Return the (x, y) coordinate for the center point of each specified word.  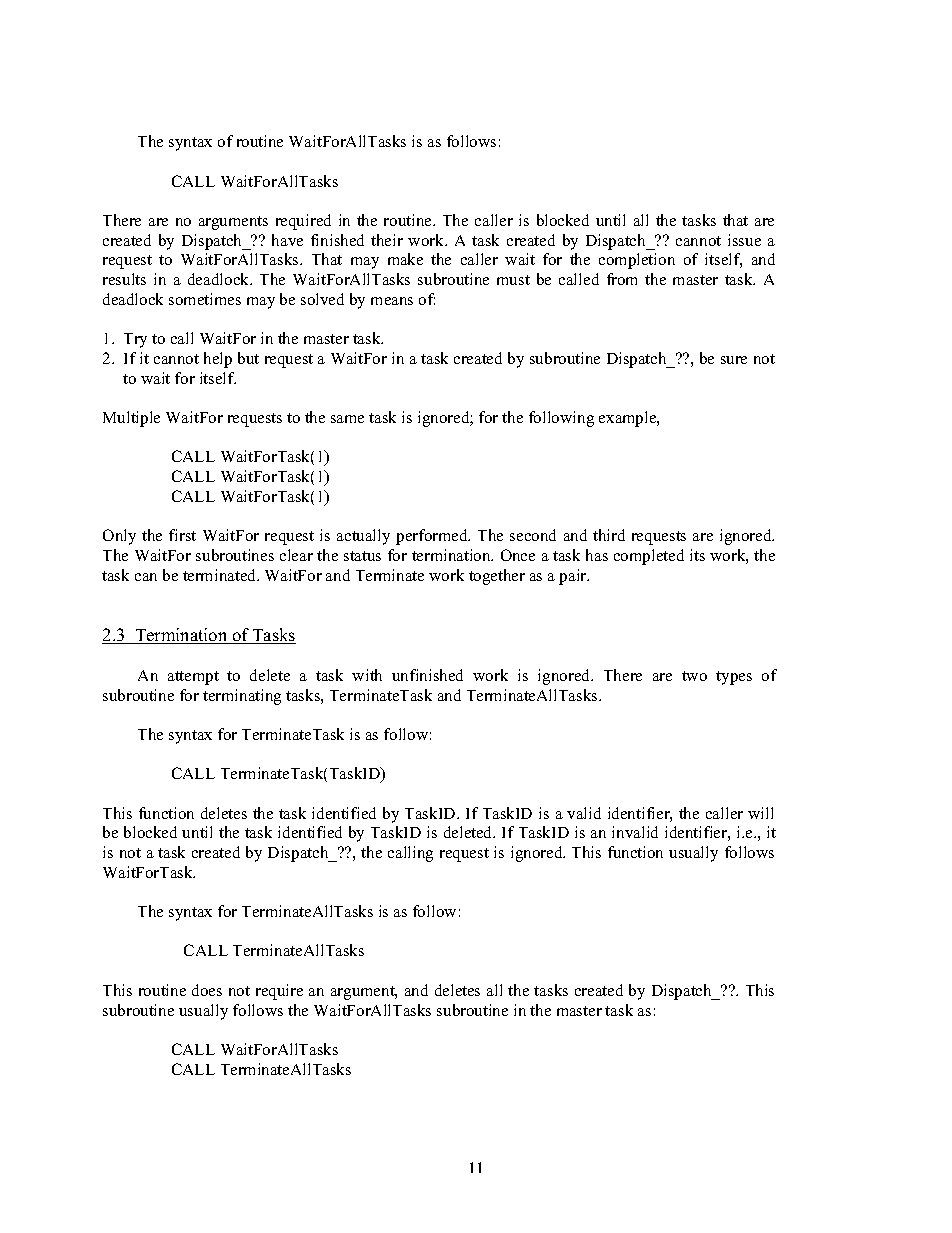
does (207, 990)
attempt (193, 678)
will (760, 813)
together (497, 577)
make (405, 259)
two (694, 676)
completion (637, 261)
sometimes (205, 299)
